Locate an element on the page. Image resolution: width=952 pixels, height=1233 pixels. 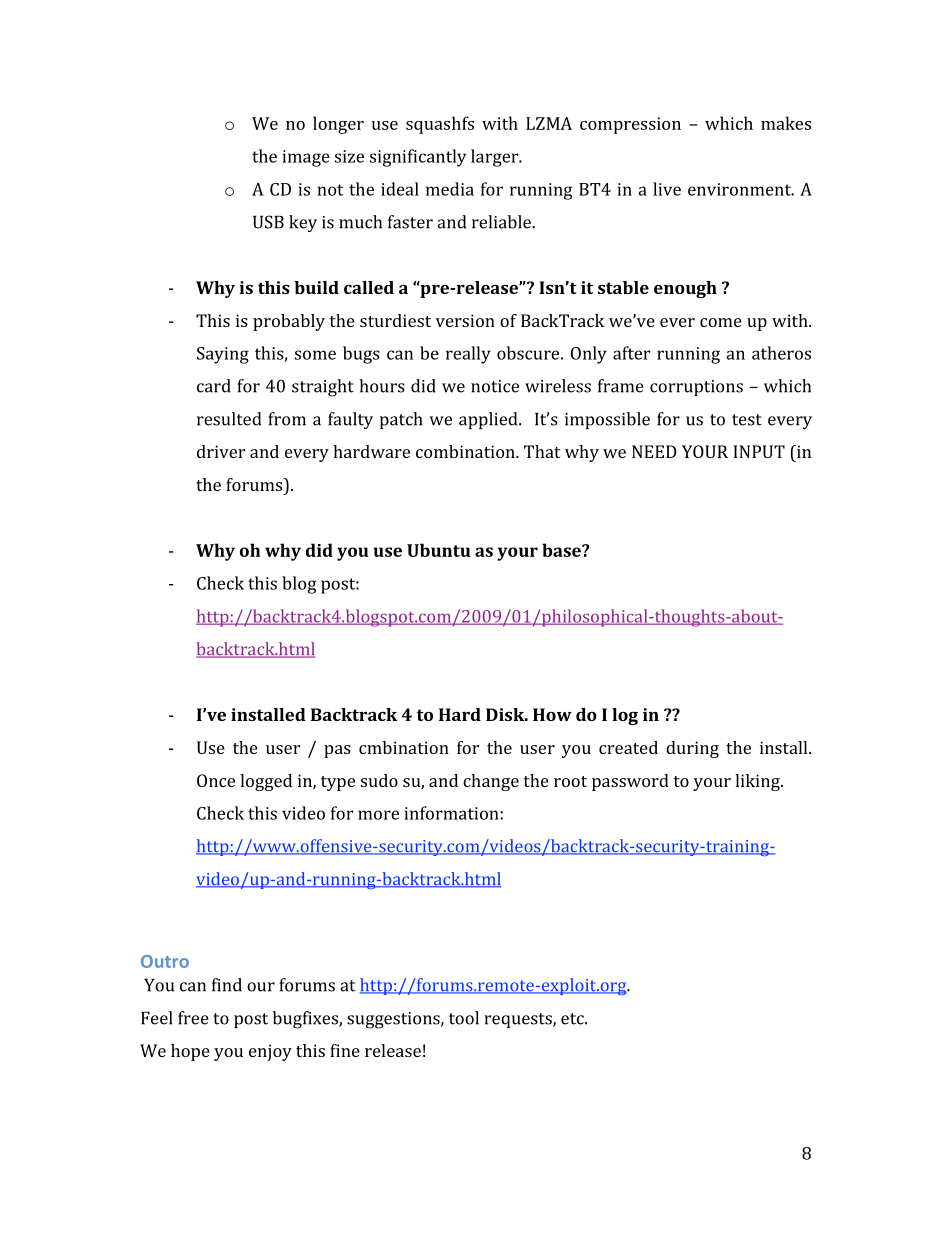
Saying is located at coordinates (223, 355).
